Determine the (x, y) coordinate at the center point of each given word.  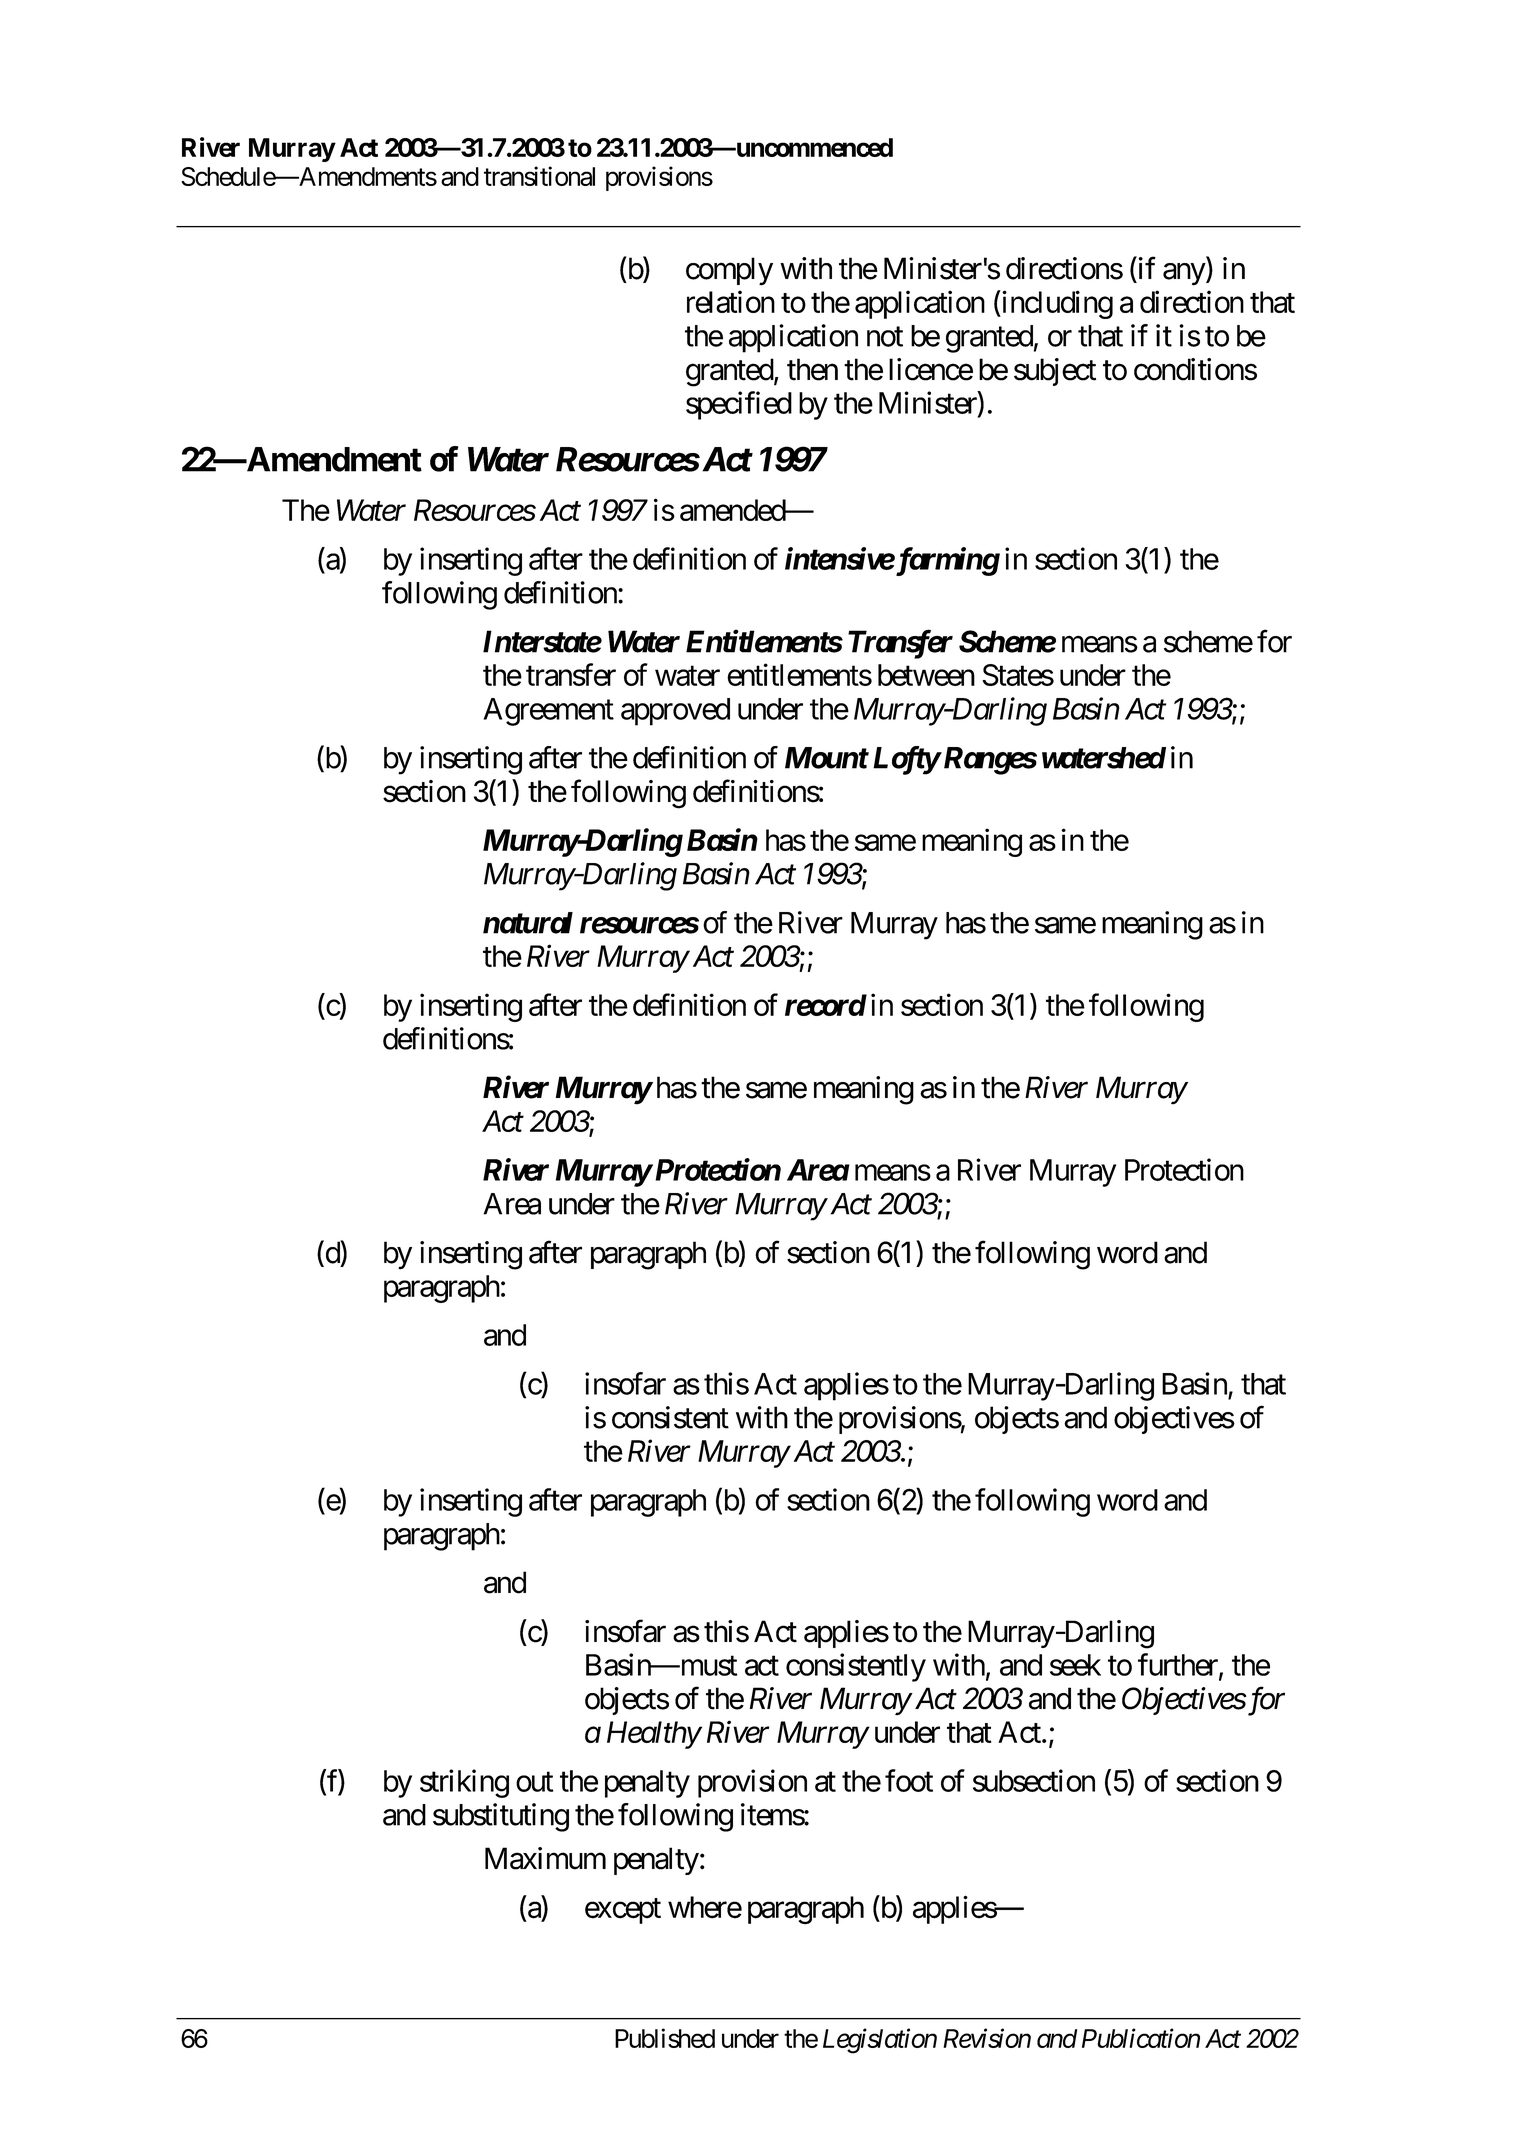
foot (909, 1780)
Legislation (880, 2041)
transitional (539, 176)
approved (675, 712)
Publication (1141, 2038)
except (623, 1911)
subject (1055, 372)
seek (1075, 1665)
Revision (987, 2038)
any (1184, 274)
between (926, 675)
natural (528, 923)
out (534, 1782)
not (885, 337)
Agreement (548, 712)
